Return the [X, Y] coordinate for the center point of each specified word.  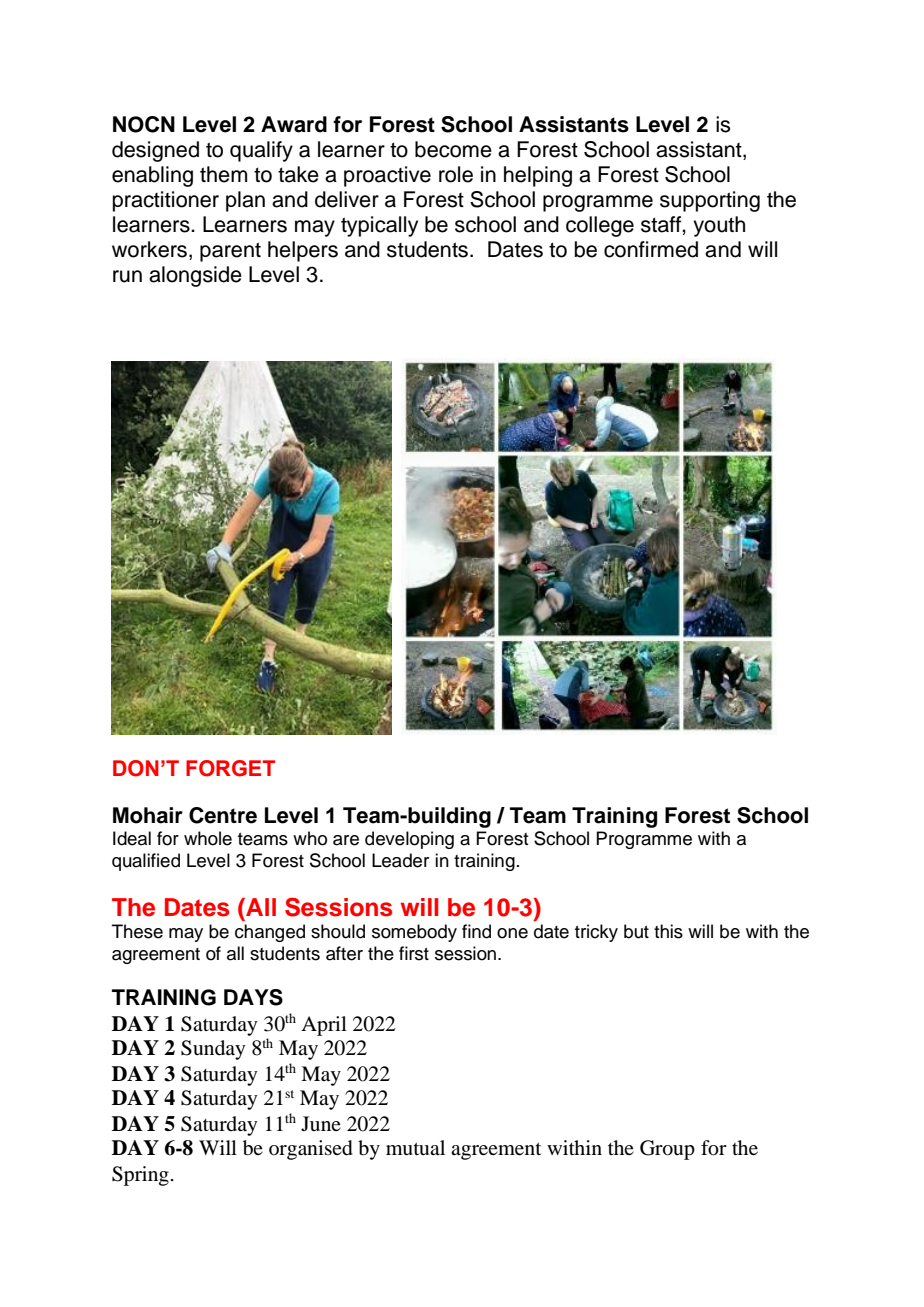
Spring [140, 1176]
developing [409, 840]
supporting [710, 201]
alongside [195, 276]
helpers [303, 251]
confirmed [651, 249]
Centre [223, 815]
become [453, 149]
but [636, 931]
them [223, 174]
